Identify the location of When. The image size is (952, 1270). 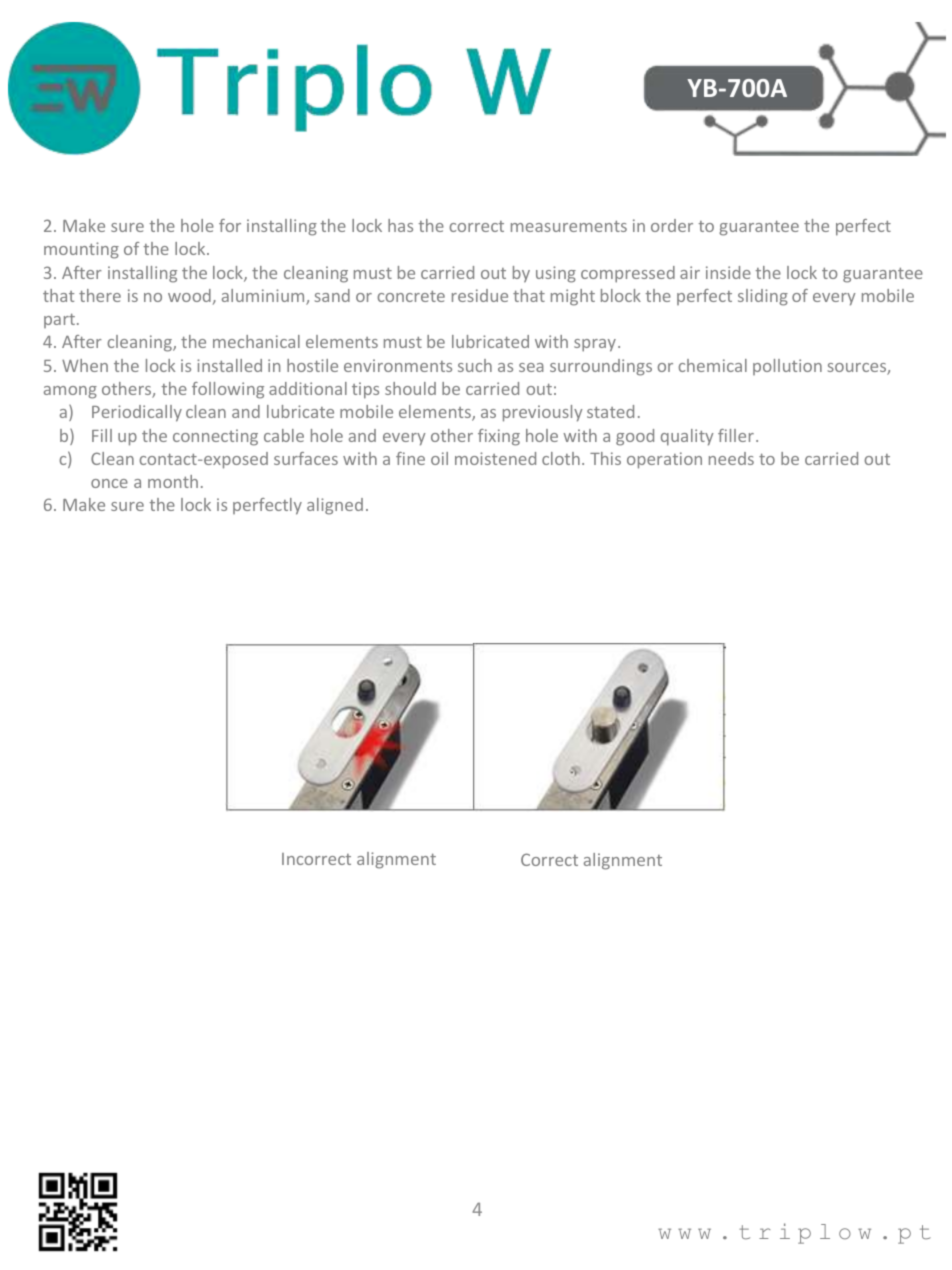
(85, 365).
